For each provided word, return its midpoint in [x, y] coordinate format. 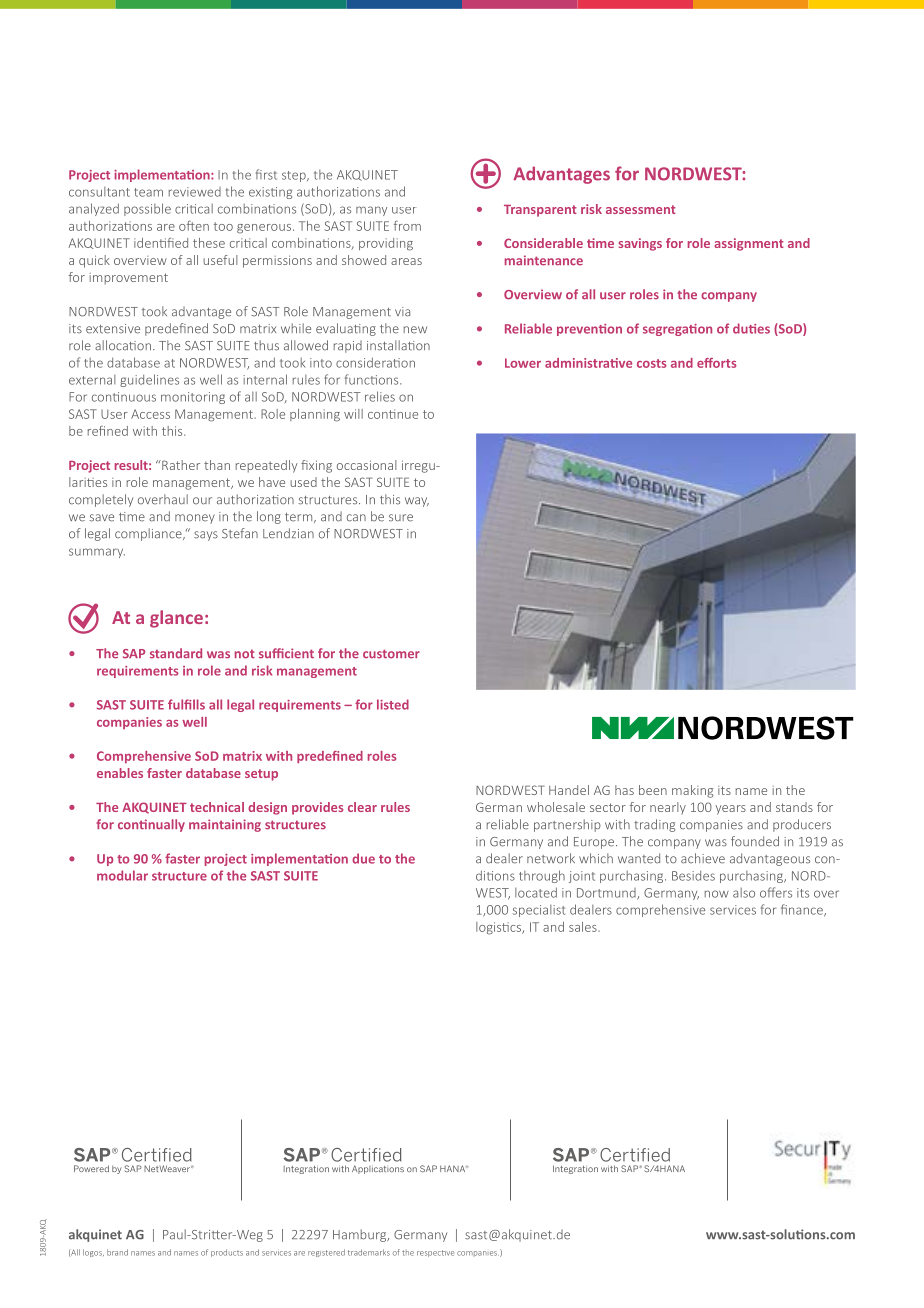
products [227, 1253]
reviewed [195, 192]
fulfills [186, 704]
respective [435, 1253]
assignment [749, 244]
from [407, 226]
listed [393, 704]
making [692, 791]
